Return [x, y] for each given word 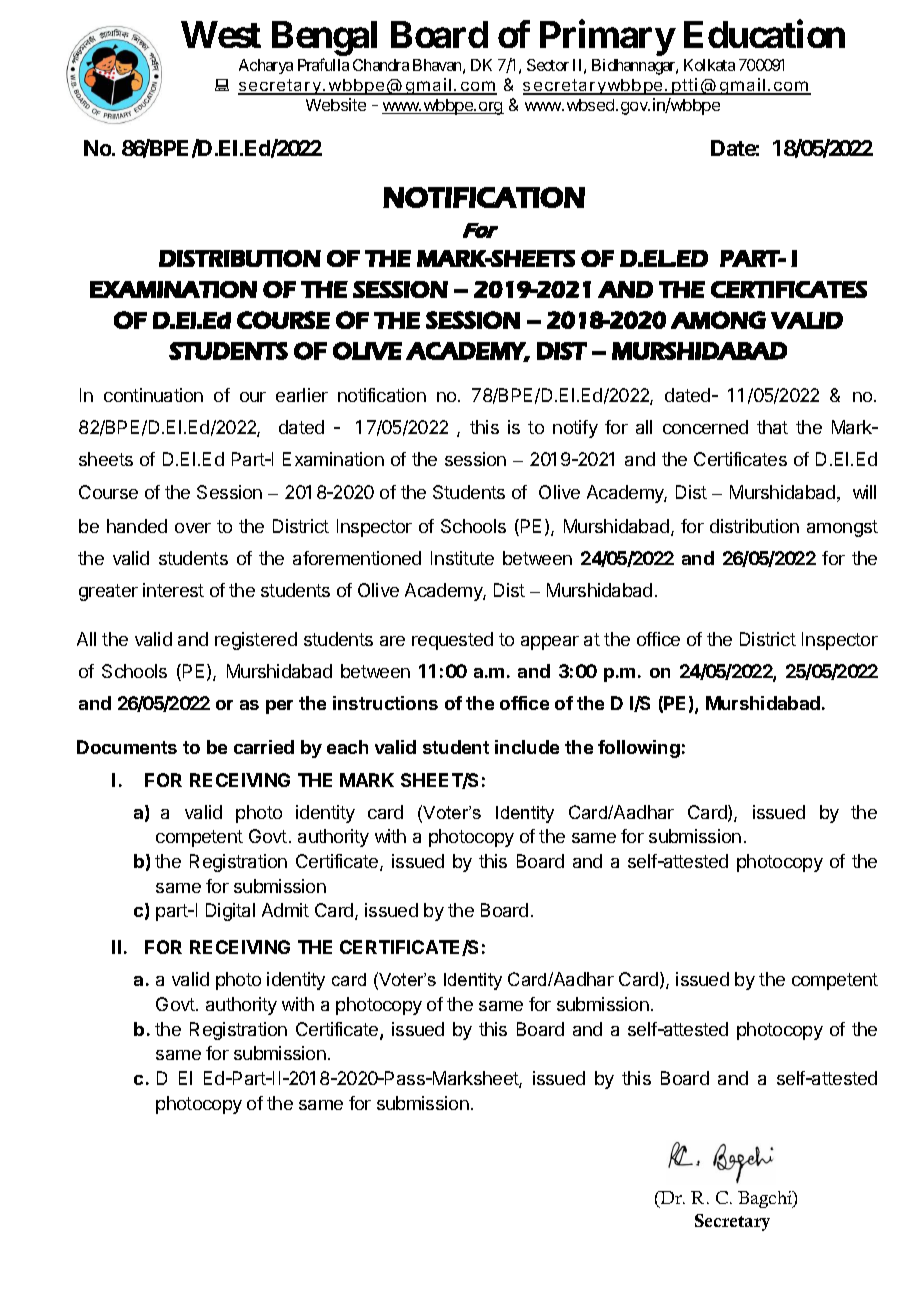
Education [764, 34]
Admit [285, 910]
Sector [548, 65]
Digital [230, 912]
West [221, 34]
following [639, 749]
